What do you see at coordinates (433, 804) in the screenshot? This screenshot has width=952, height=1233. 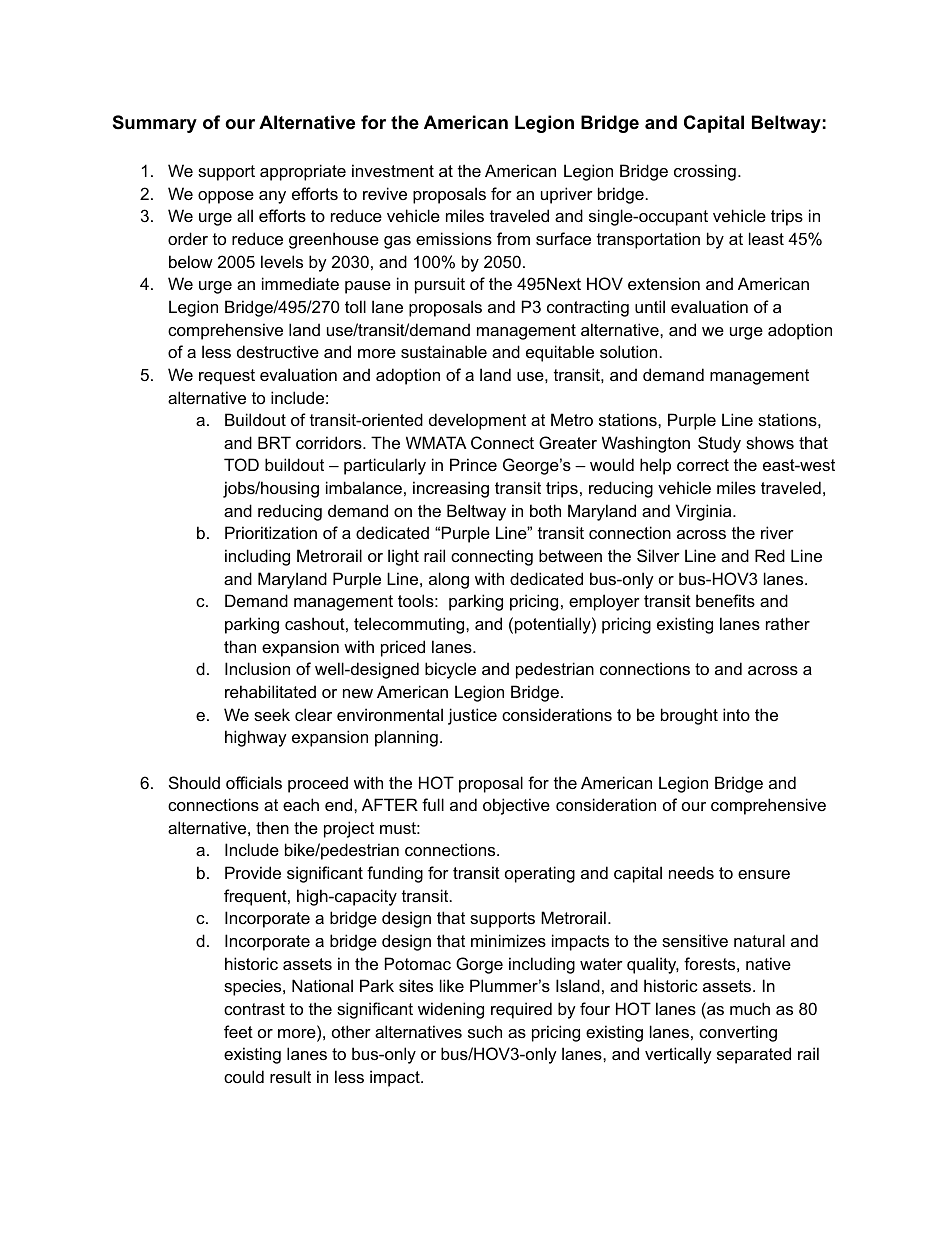 I see `full` at bounding box center [433, 804].
